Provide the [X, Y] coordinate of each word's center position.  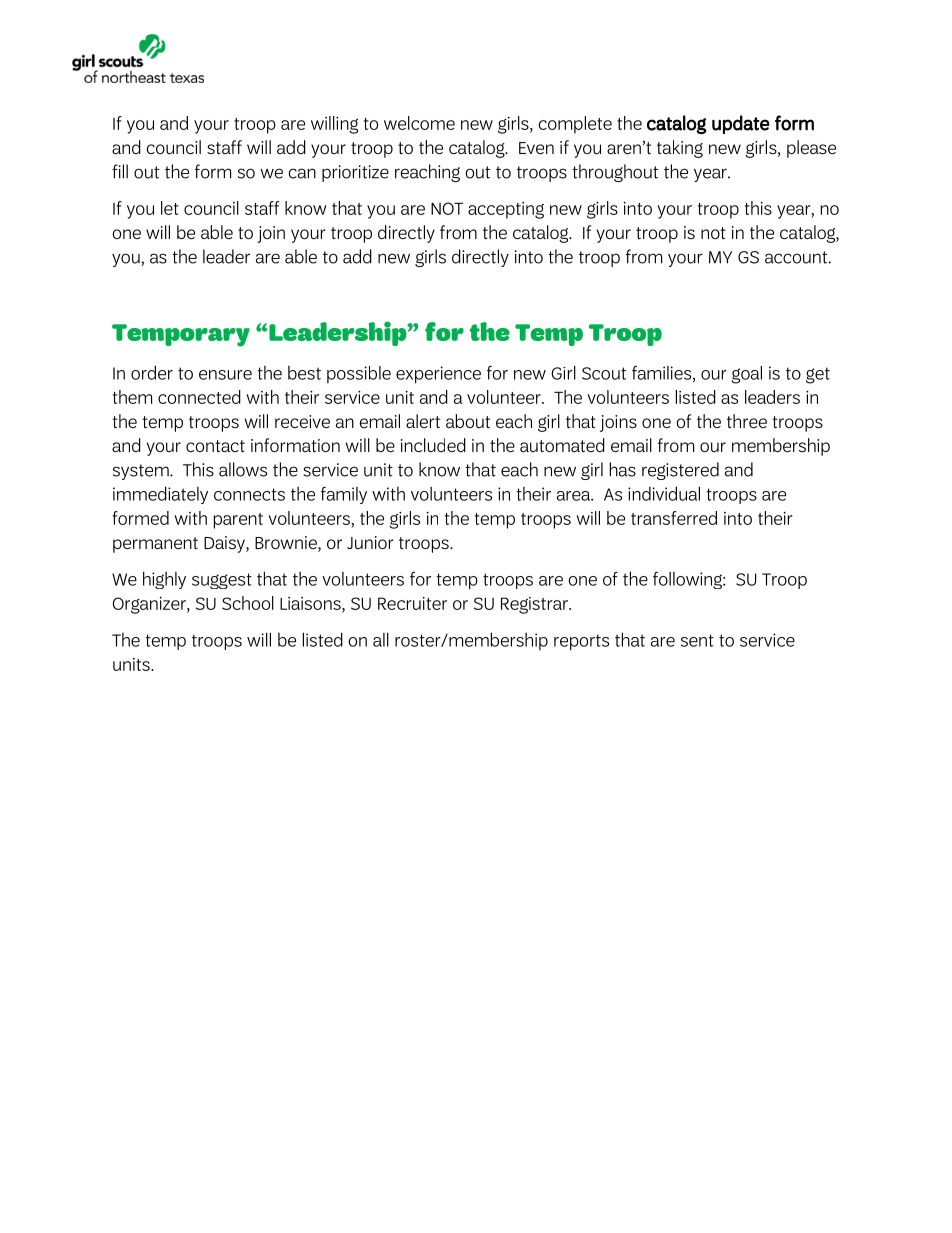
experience [438, 375]
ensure [225, 375]
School [248, 603]
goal [747, 375]
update [741, 124]
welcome [419, 123]
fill [120, 171]
